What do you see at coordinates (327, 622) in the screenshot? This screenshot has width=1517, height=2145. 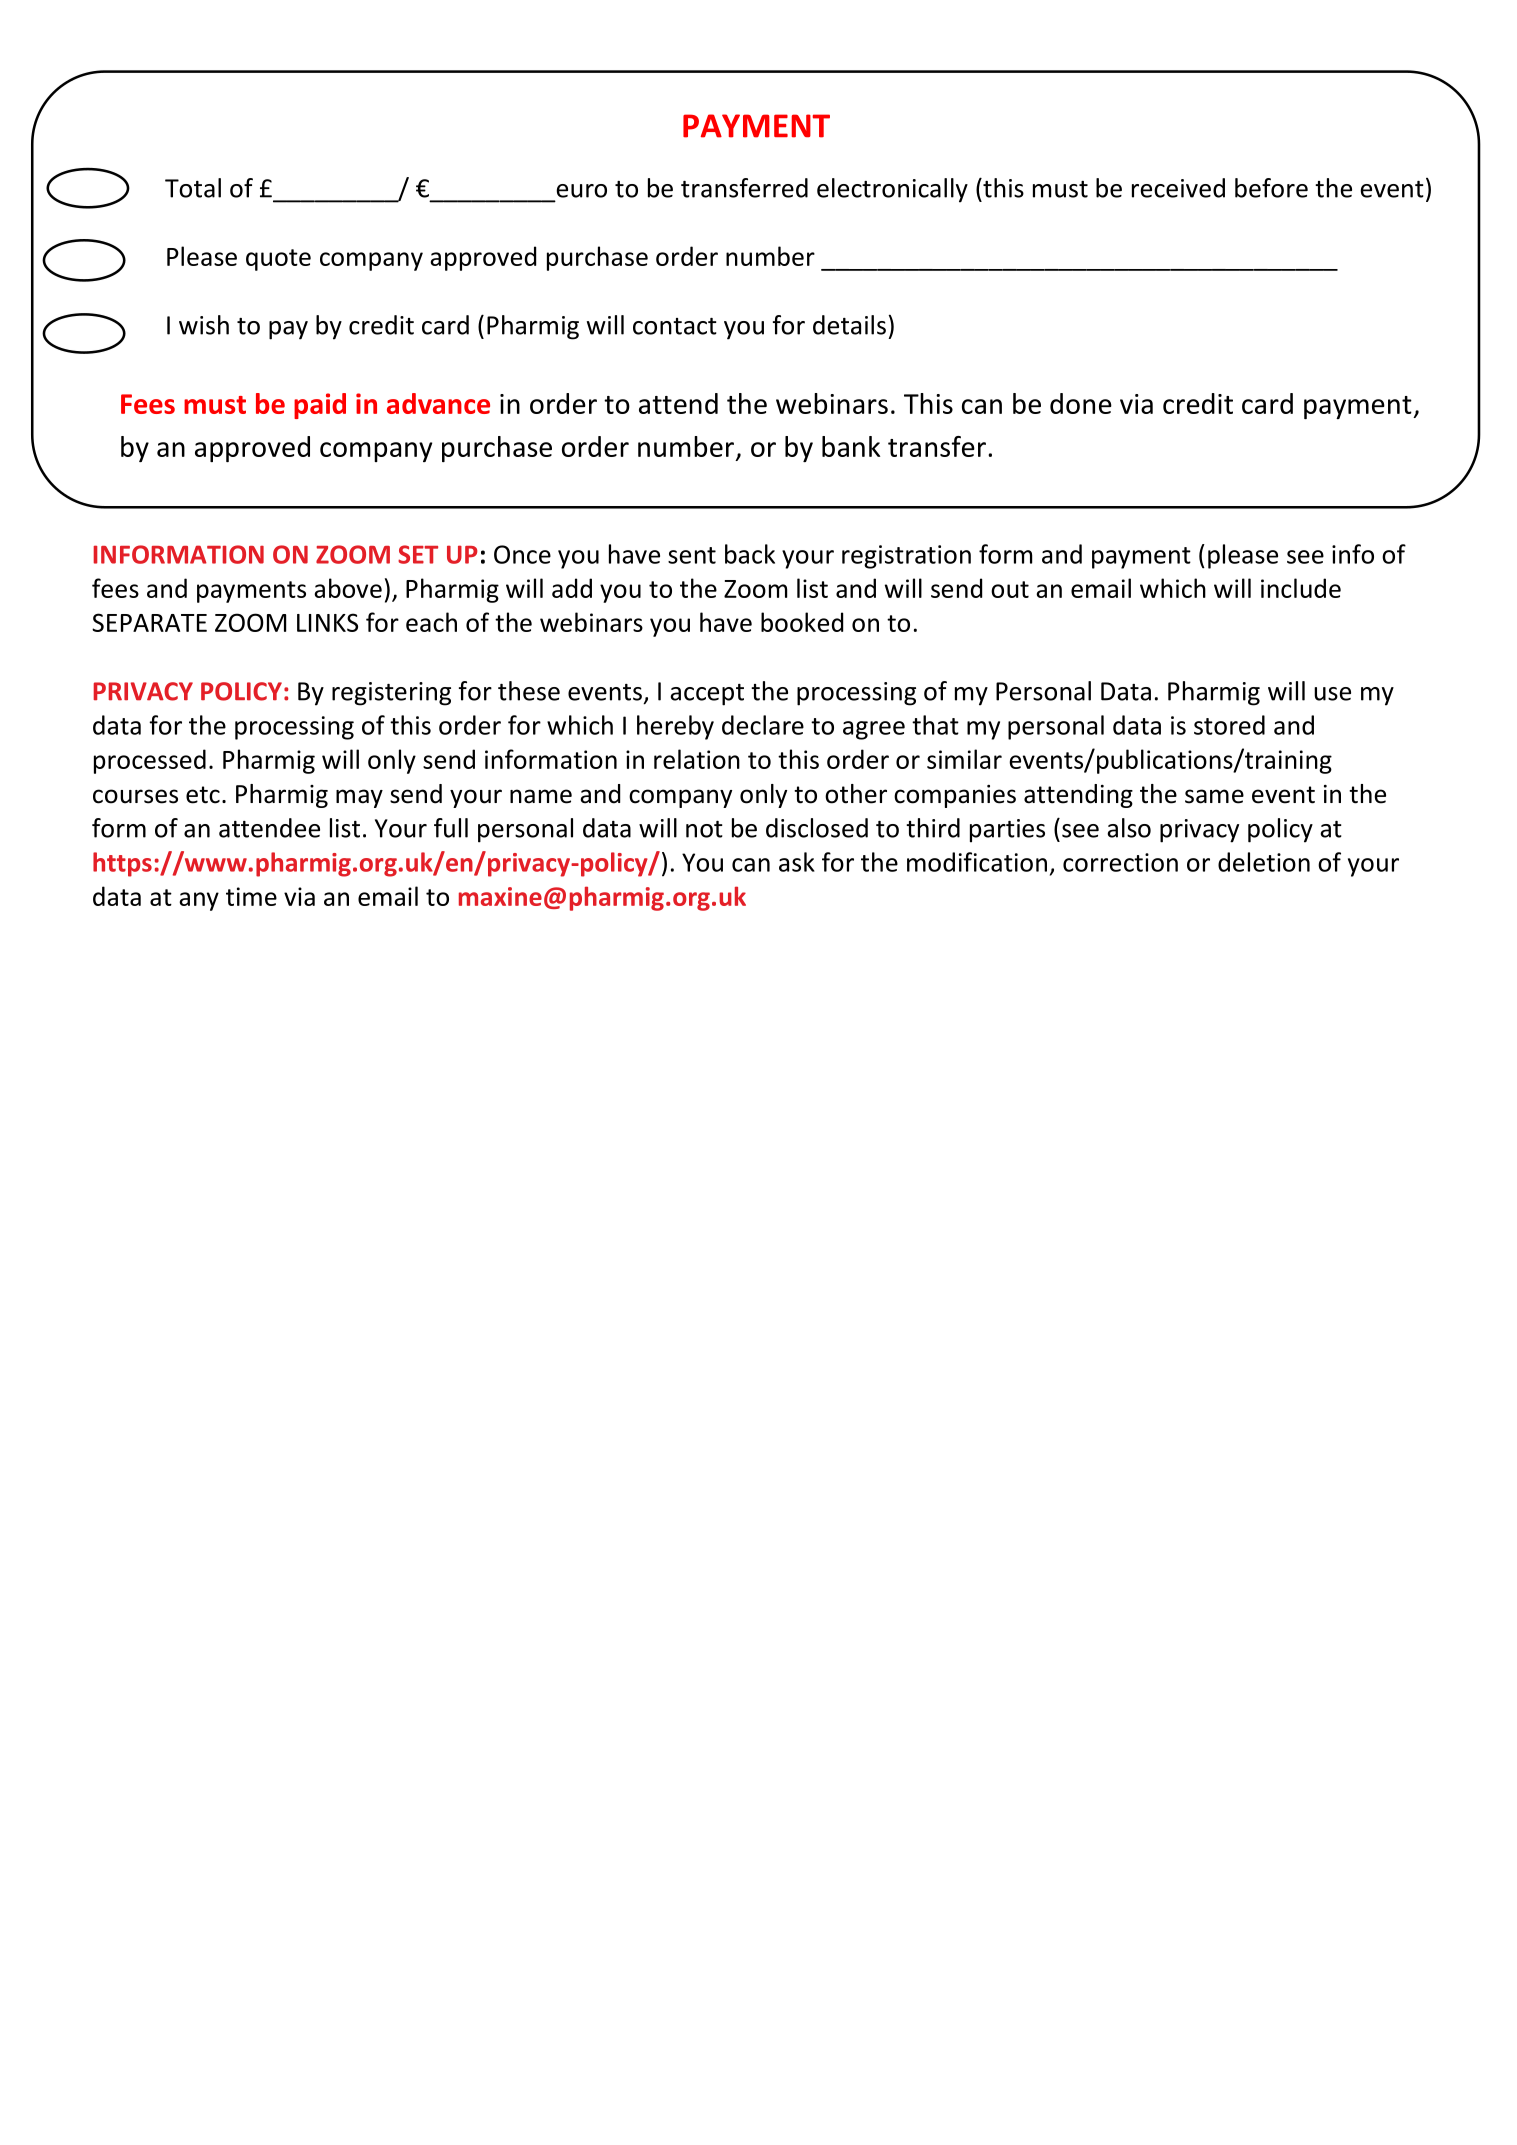 I see `LINKS` at bounding box center [327, 622].
